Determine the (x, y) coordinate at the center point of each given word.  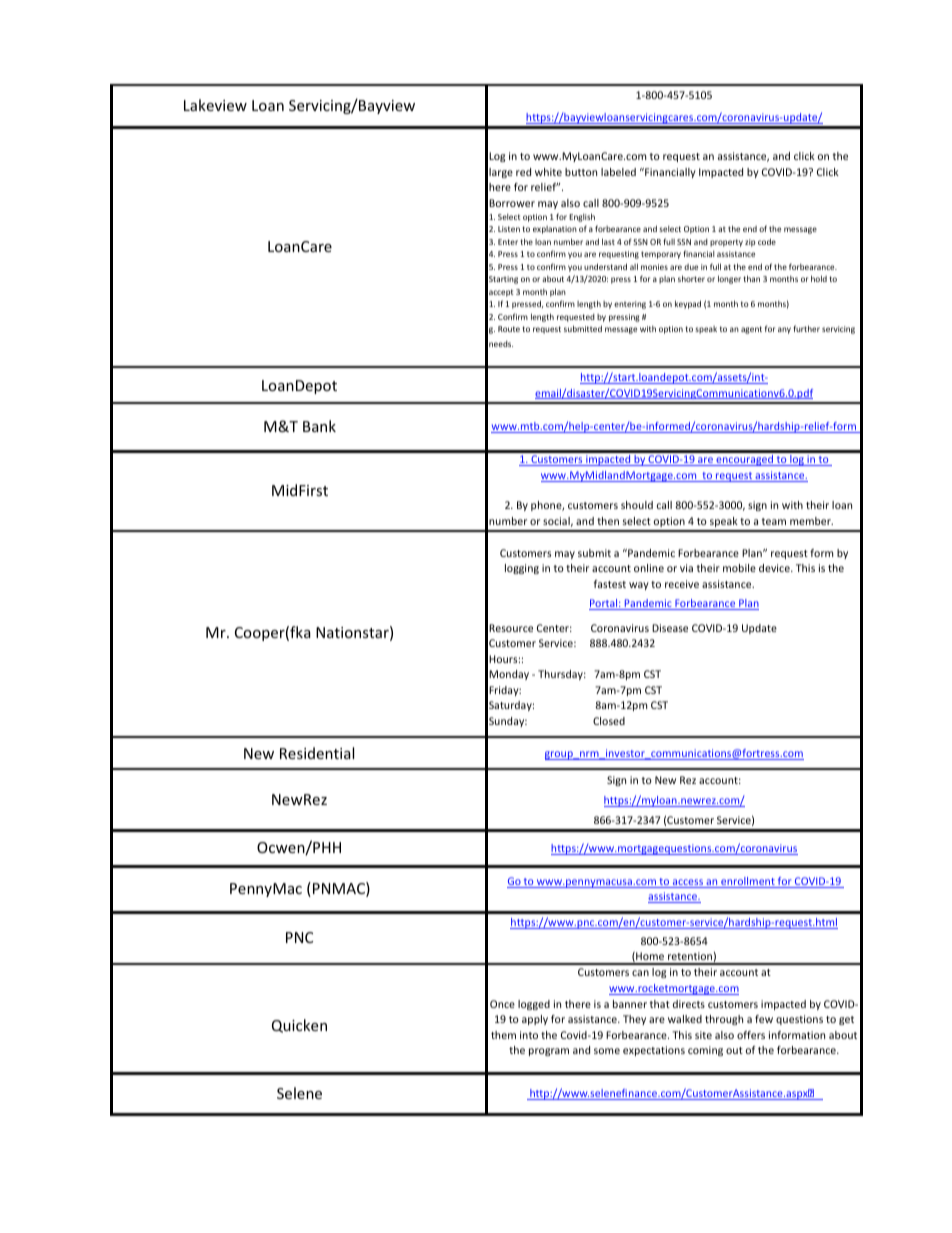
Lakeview (215, 105)
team (774, 521)
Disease (670, 628)
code (767, 241)
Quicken (299, 1026)
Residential (317, 753)
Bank (319, 426)
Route (509, 329)
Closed (609, 721)
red (523, 172)
